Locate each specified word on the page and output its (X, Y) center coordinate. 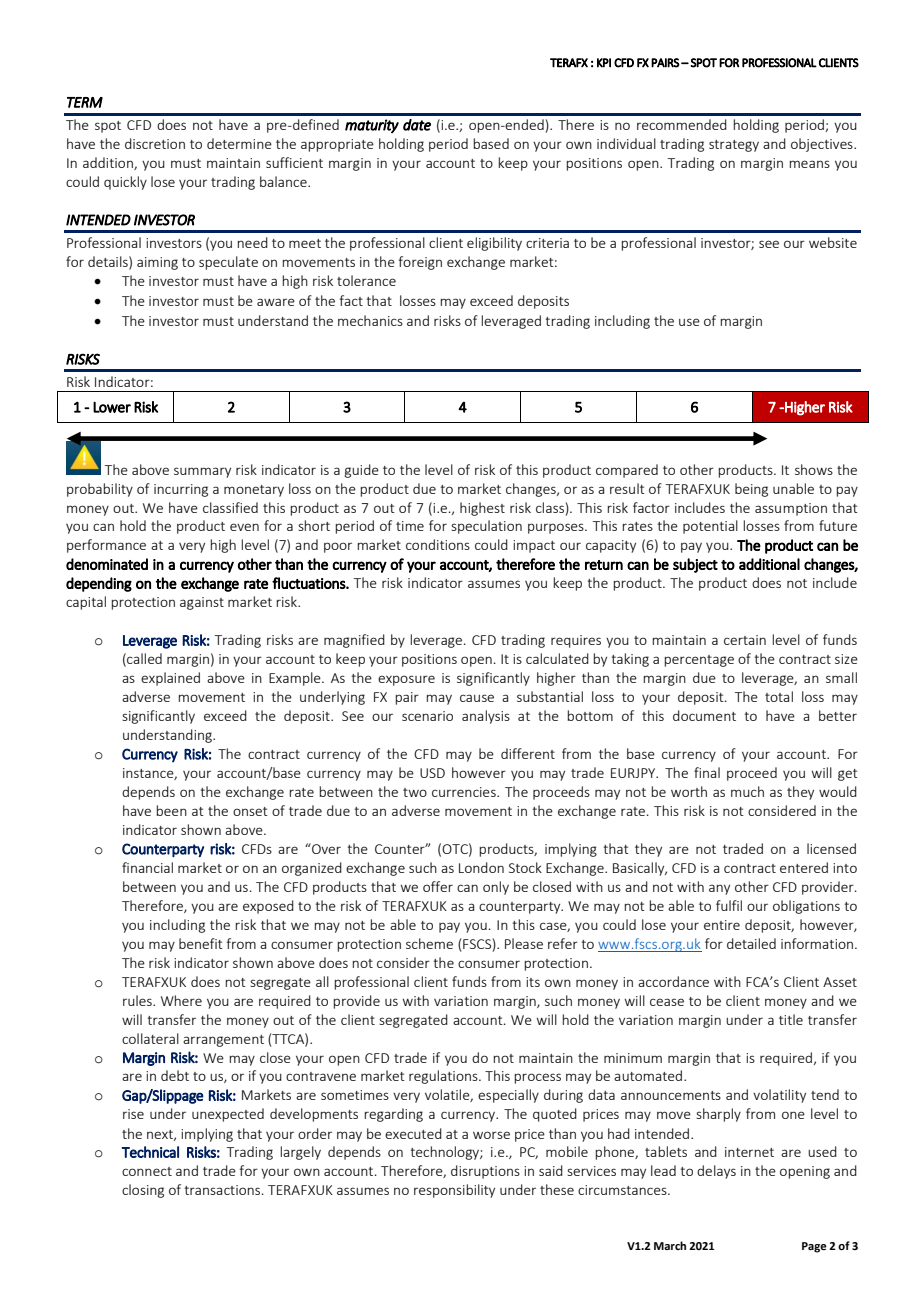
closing (143, 1191)
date (417, 125)
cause (477, 698)
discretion (155, 143)
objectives (823, 145)
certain (745, 640)
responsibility (454, 1191)
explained (170, 679)
